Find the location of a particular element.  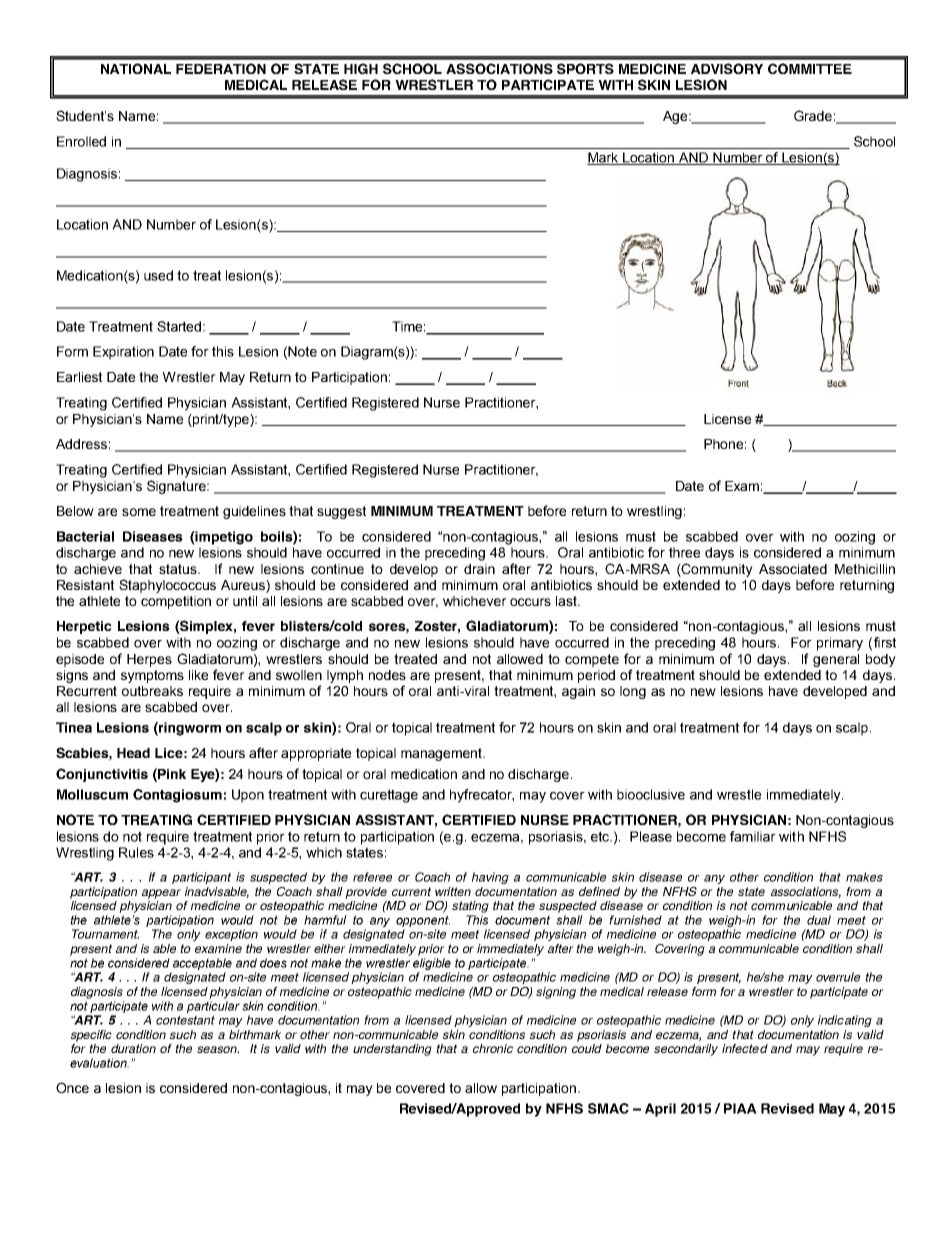

familiar is located at coordinates (753, 836).
